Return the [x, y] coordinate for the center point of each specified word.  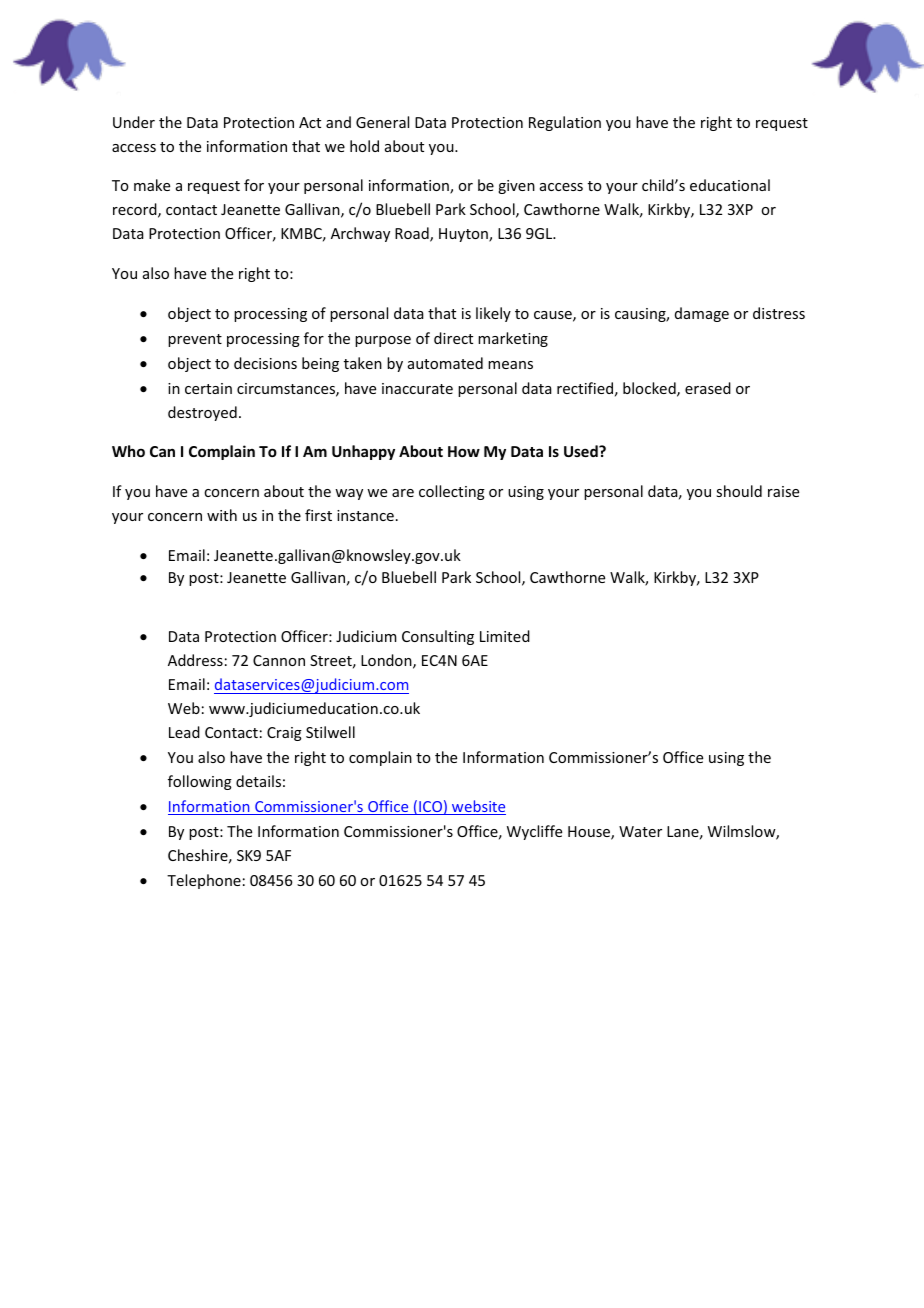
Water [640, 831]
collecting [452, 492]
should [739, 491]
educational [730, 185]
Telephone [204, 881]
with [222, 515]
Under [134, 122]
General [382, 122]
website [478, 807]
